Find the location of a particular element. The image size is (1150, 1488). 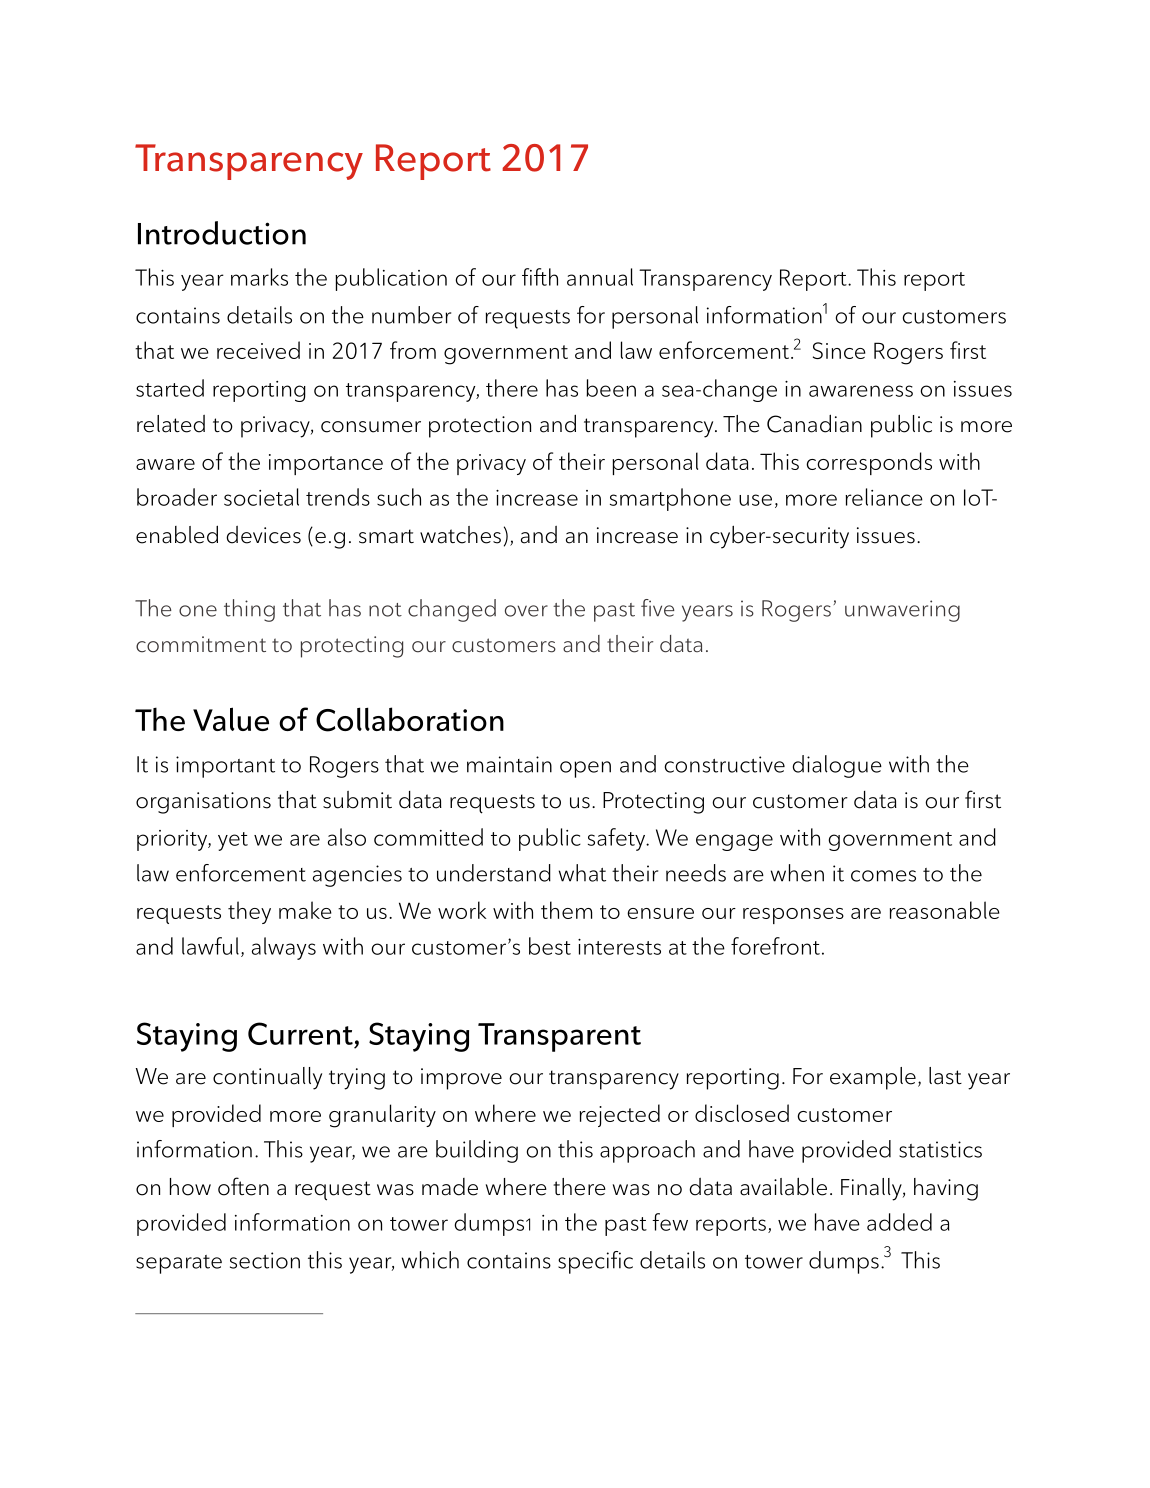

protection is located at coordinates (480, 427).
